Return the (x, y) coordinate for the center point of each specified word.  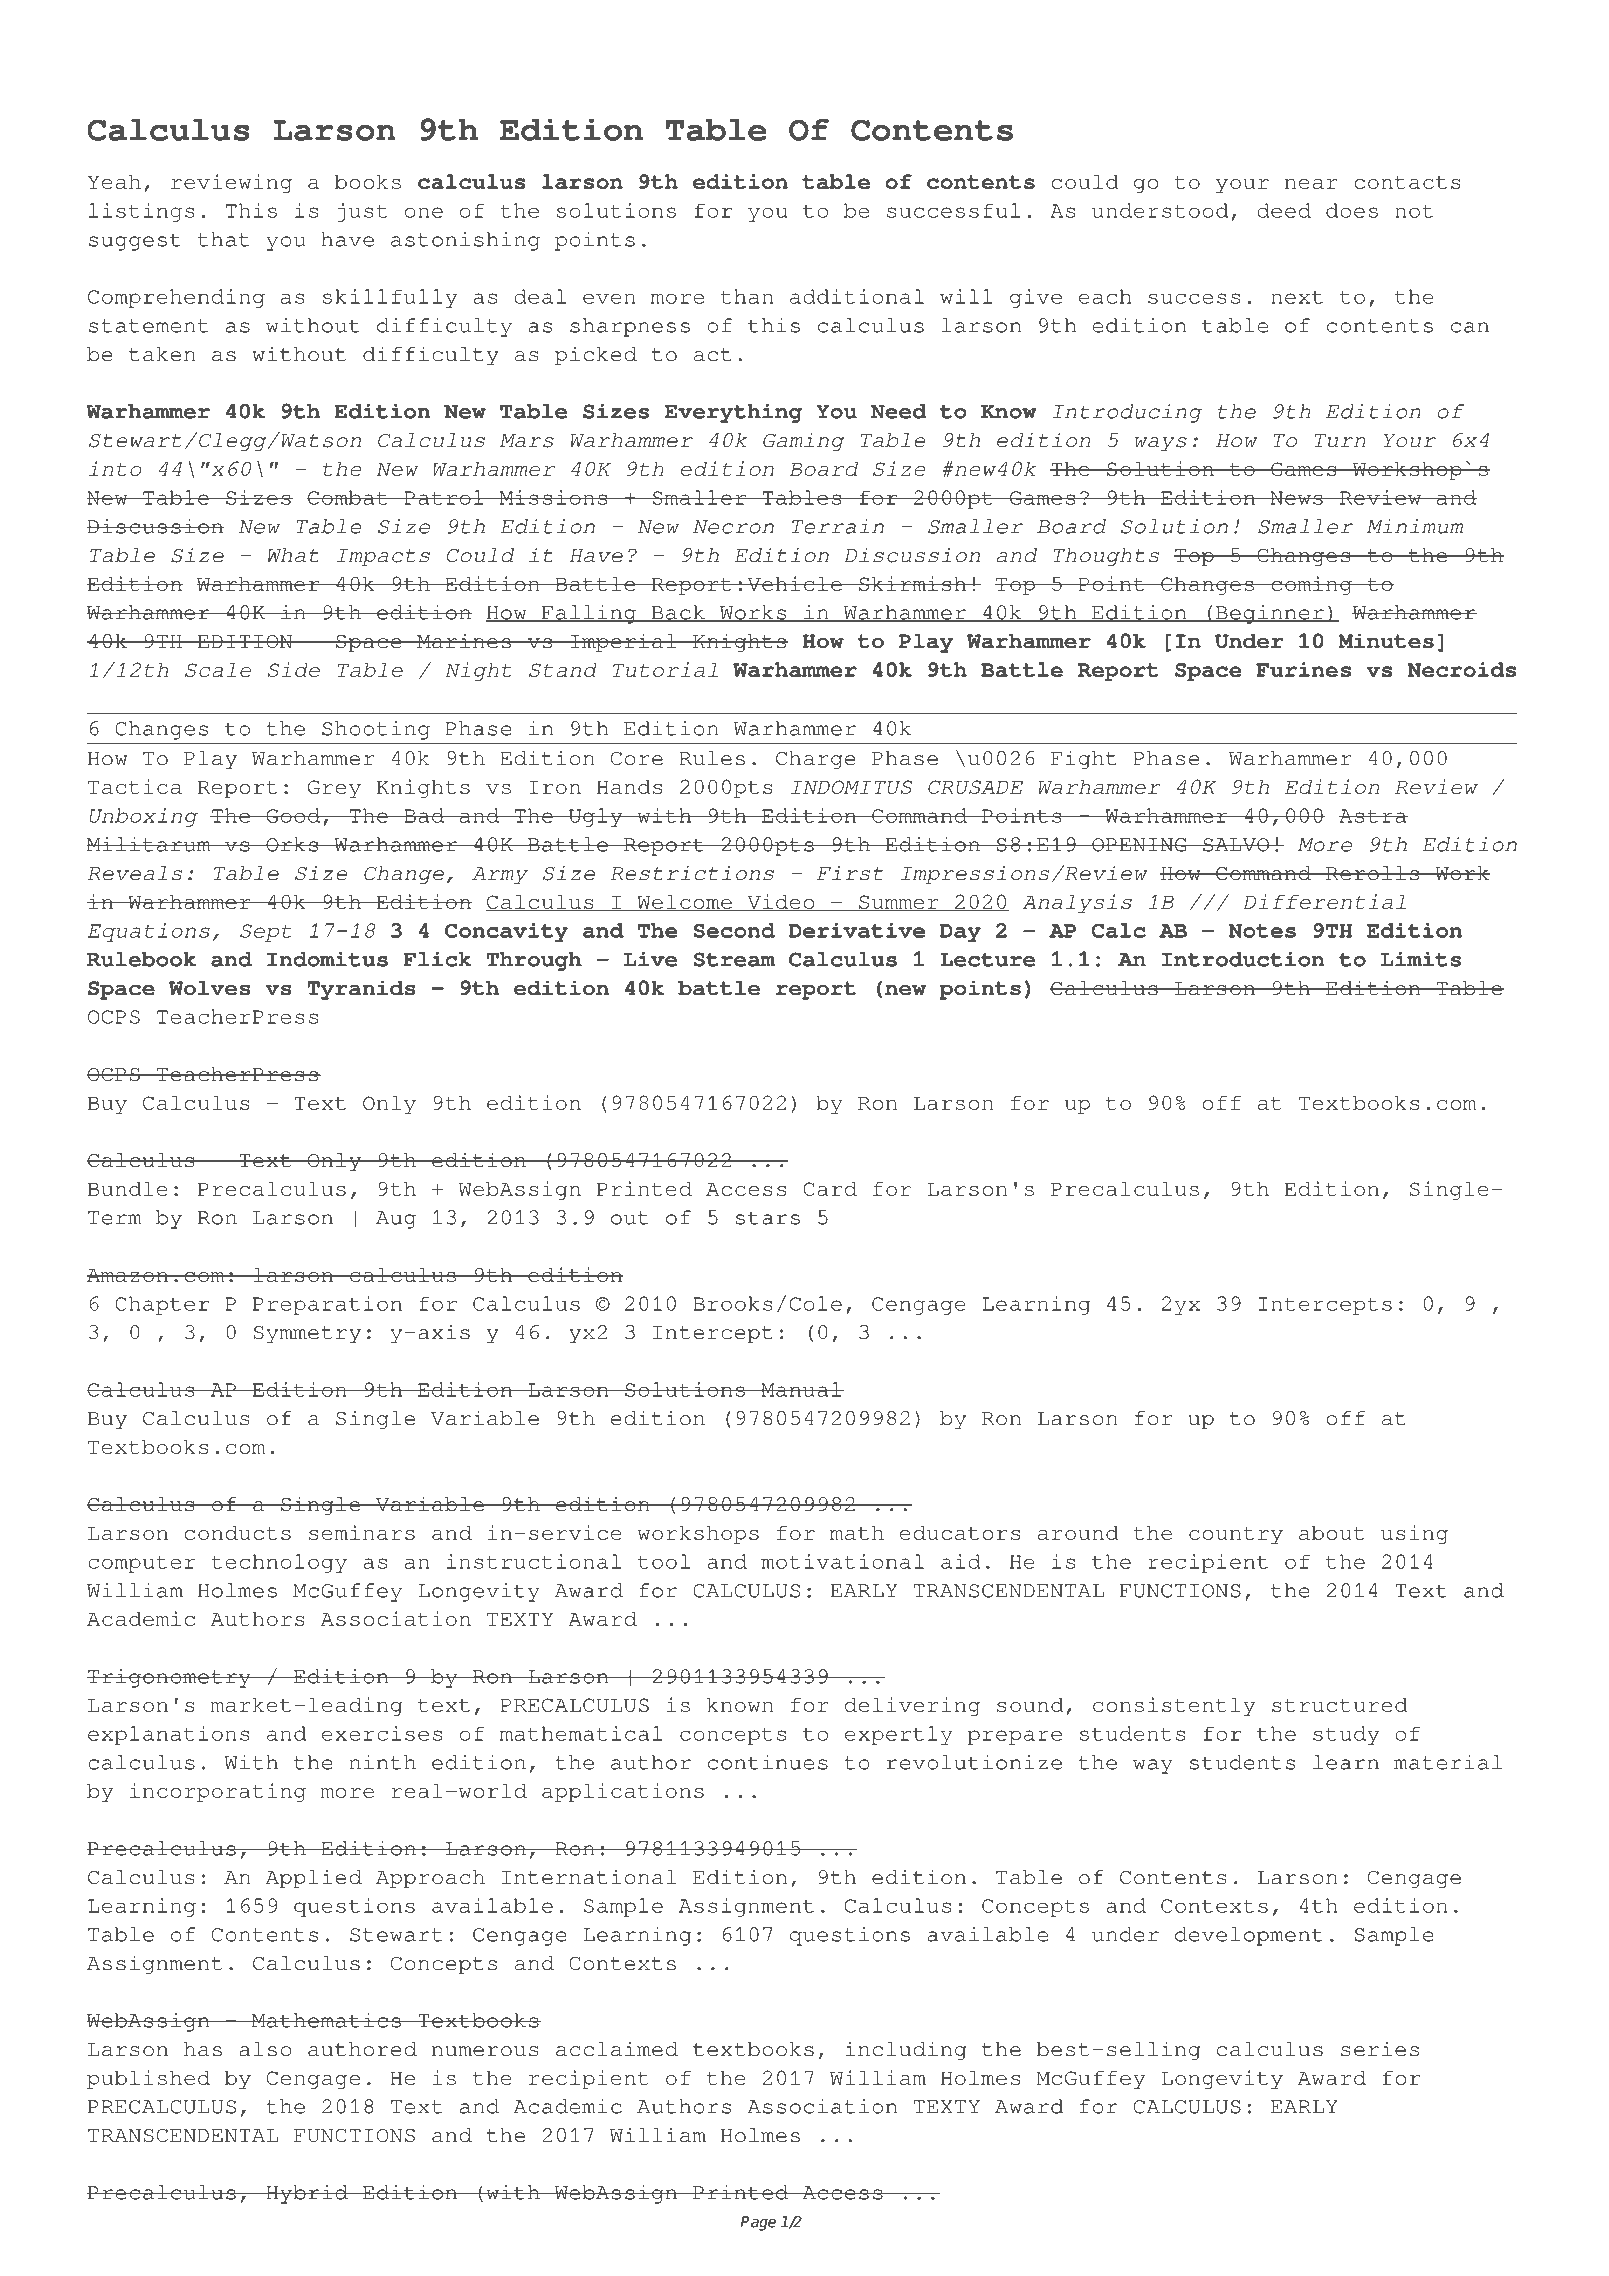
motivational (842, 1561)
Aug (396, 1220)
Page (758, 2223)
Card (830, 1189)
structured (1340, 1705)
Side (294, 669)
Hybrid (307, 2194)
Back (678, 613)
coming (1312, 585)
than (747, 296)
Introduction (1243, 959)
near (1311, 184)
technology (279, 1563)
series (1380, 2049)
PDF (195, 46)
